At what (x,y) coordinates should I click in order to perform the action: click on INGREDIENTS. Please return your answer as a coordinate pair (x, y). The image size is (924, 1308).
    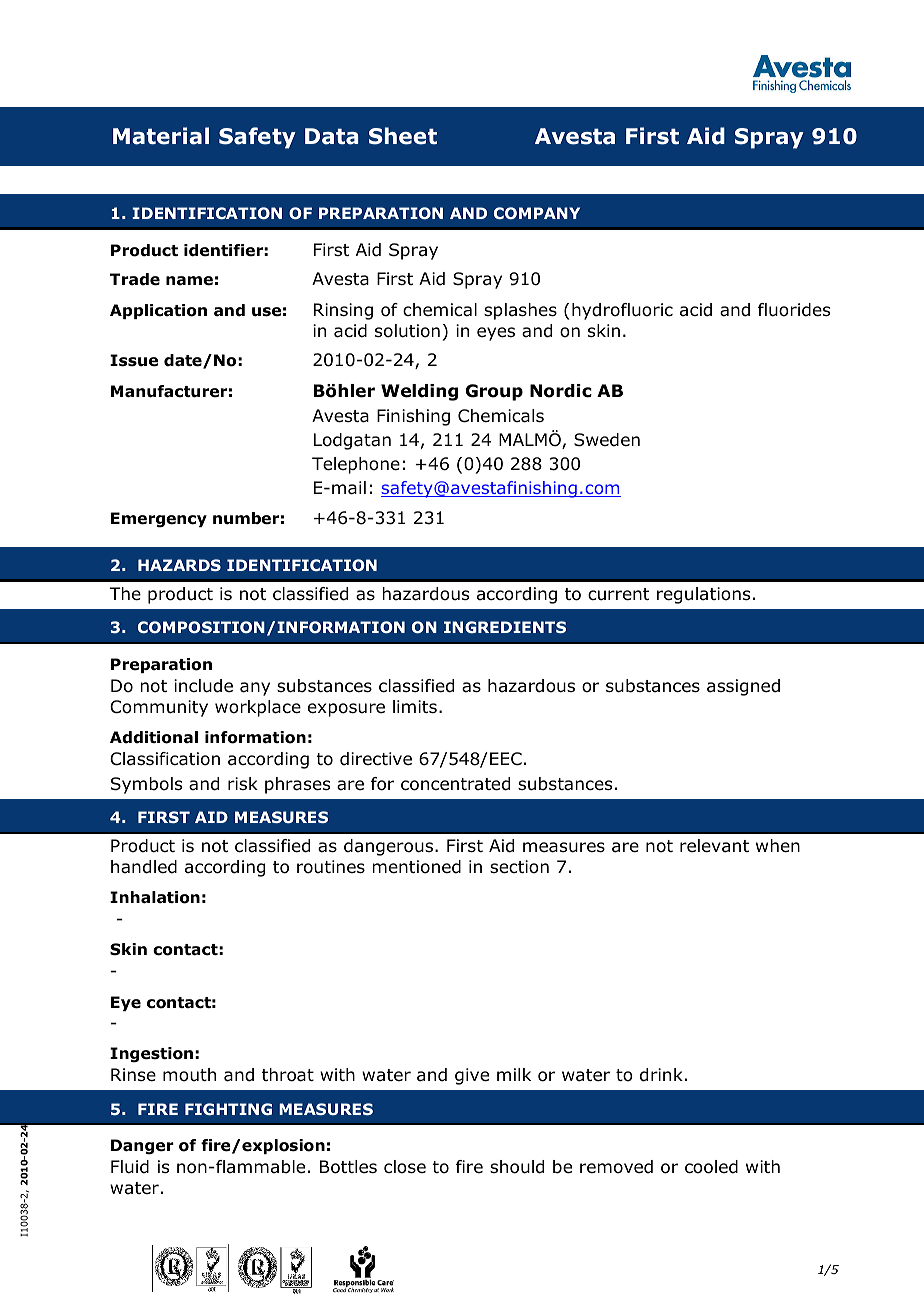
    Looking at the image, I should click on (505, 627).
